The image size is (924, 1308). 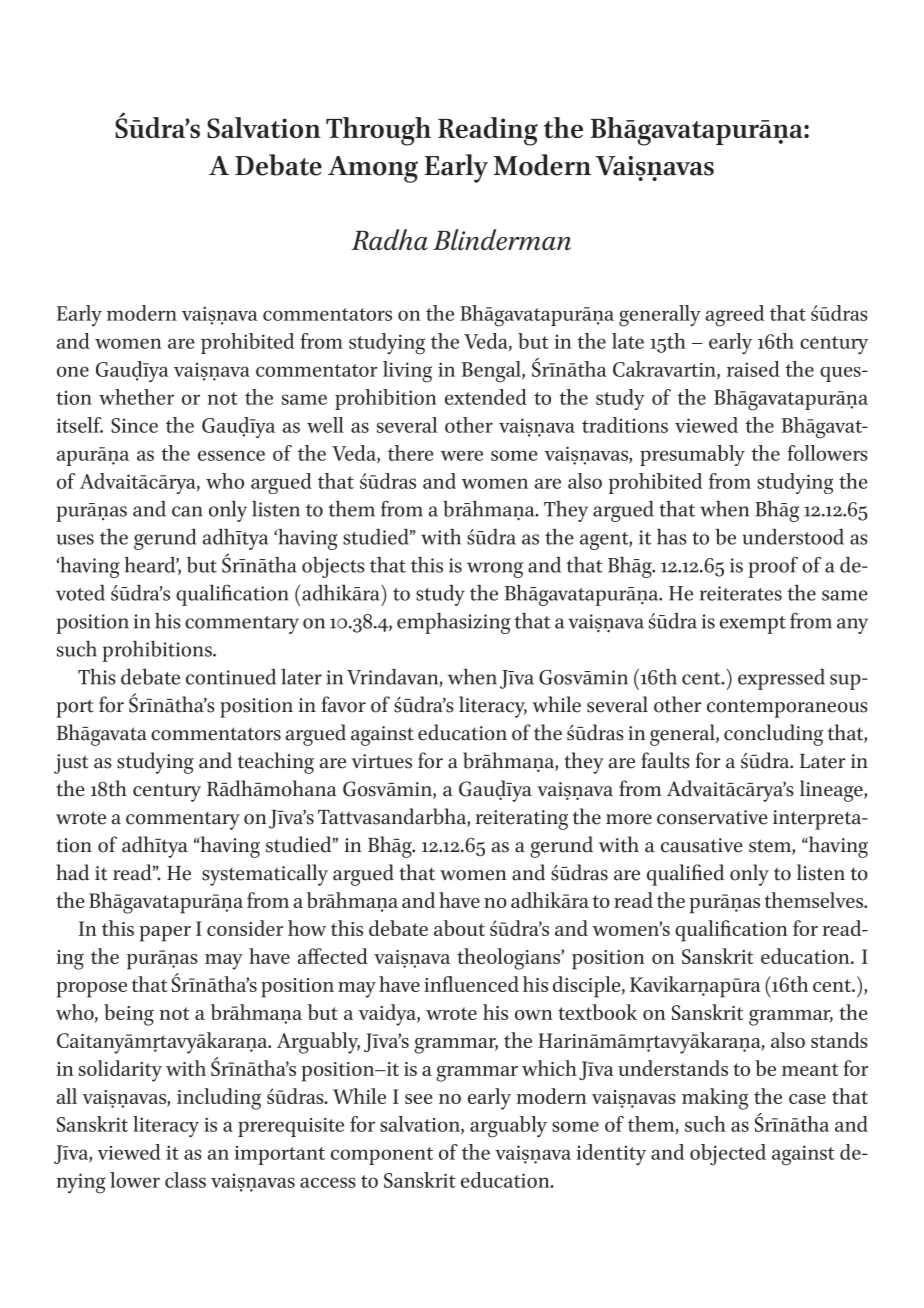 What do you see at coordinates (373, 169) in the document?
I see `Among` at bounding box center [373, 169].
